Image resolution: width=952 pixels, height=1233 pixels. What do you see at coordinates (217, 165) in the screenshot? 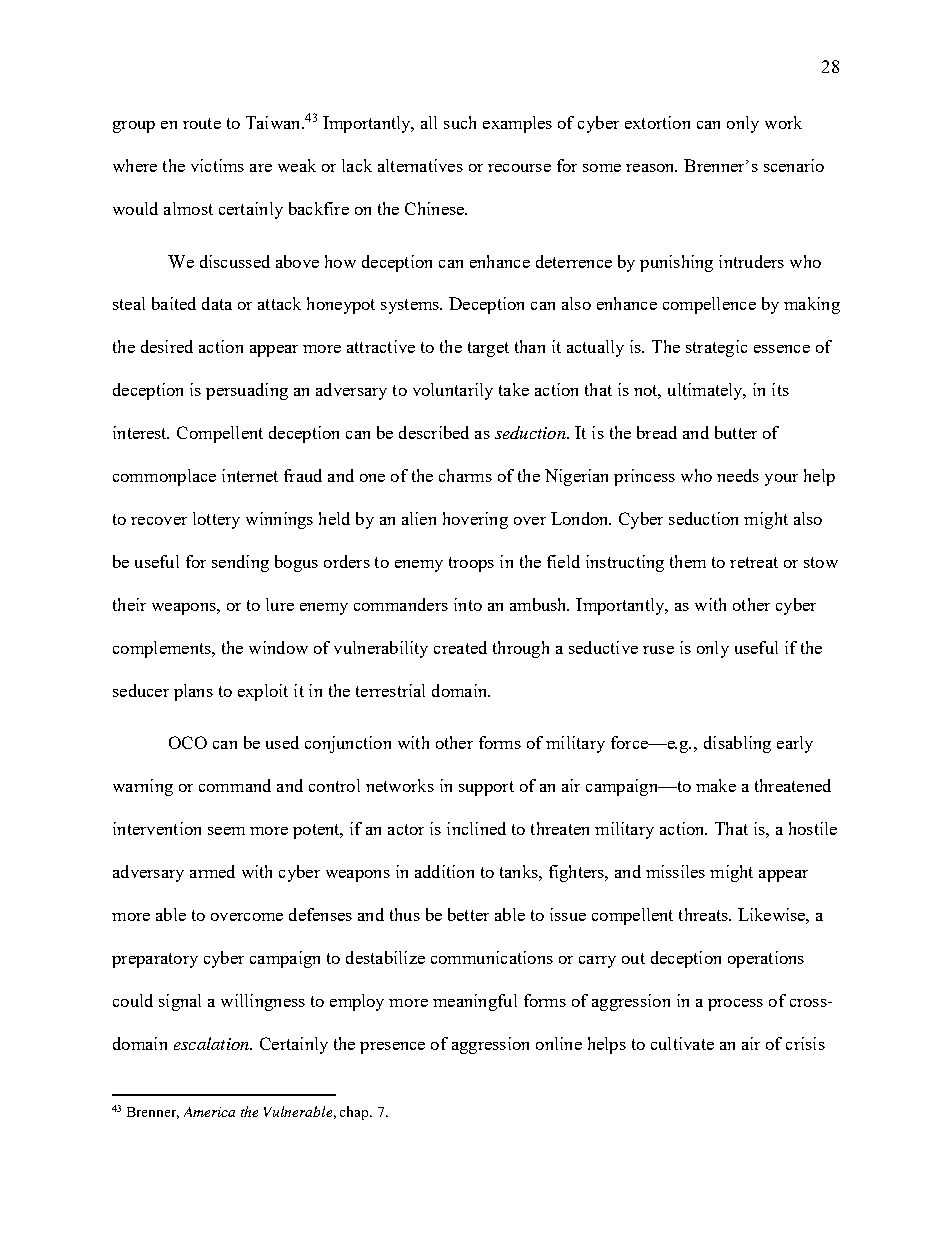
I see `victims` at bounding box center [217, 165].
